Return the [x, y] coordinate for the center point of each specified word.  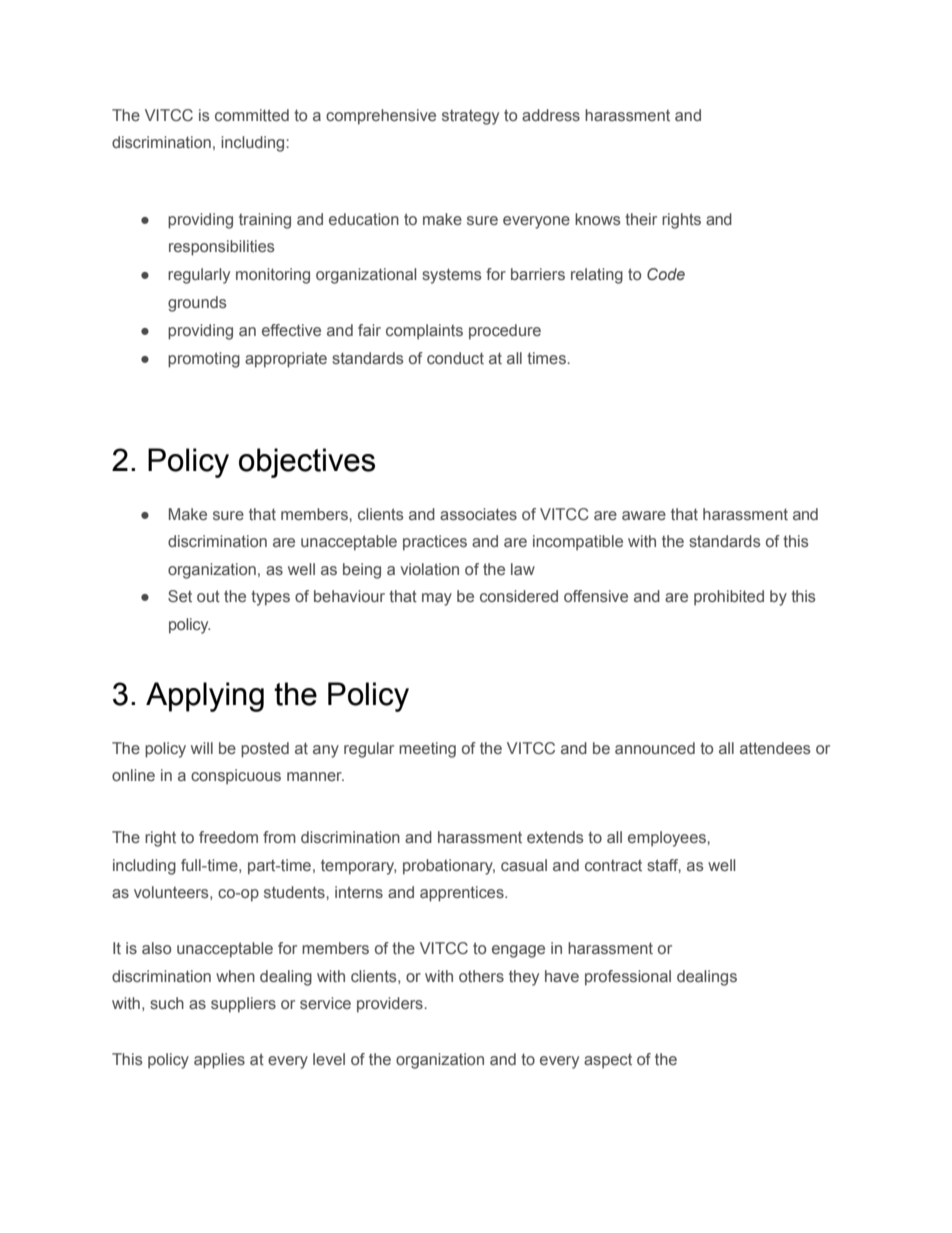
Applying [205, 697]
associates [478, 514]
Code [666, 274]
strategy [470, 117]
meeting [427, 750]
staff [664, 866]
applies [219, 1061]
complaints [424, 332]
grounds [197, 304]
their [641, 219]
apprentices [463, 894]
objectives [307, 463]
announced [655, 748]
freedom [228, 837]
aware [644, 515]
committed [252, 115]
